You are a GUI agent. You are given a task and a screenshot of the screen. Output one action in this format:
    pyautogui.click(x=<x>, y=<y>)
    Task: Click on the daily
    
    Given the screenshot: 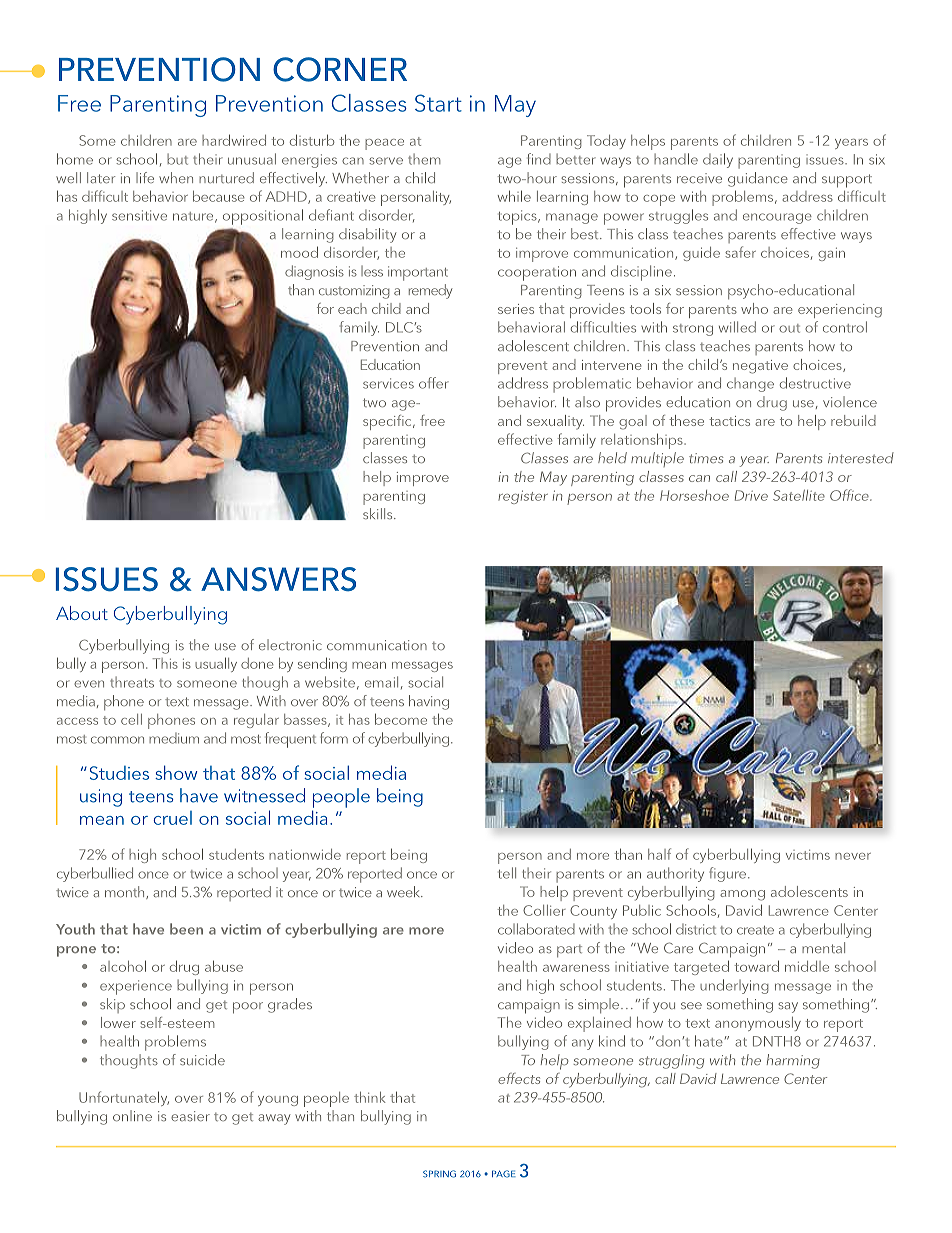 What is the action you would take?
    pyautogui.click(x=718, y=160)
